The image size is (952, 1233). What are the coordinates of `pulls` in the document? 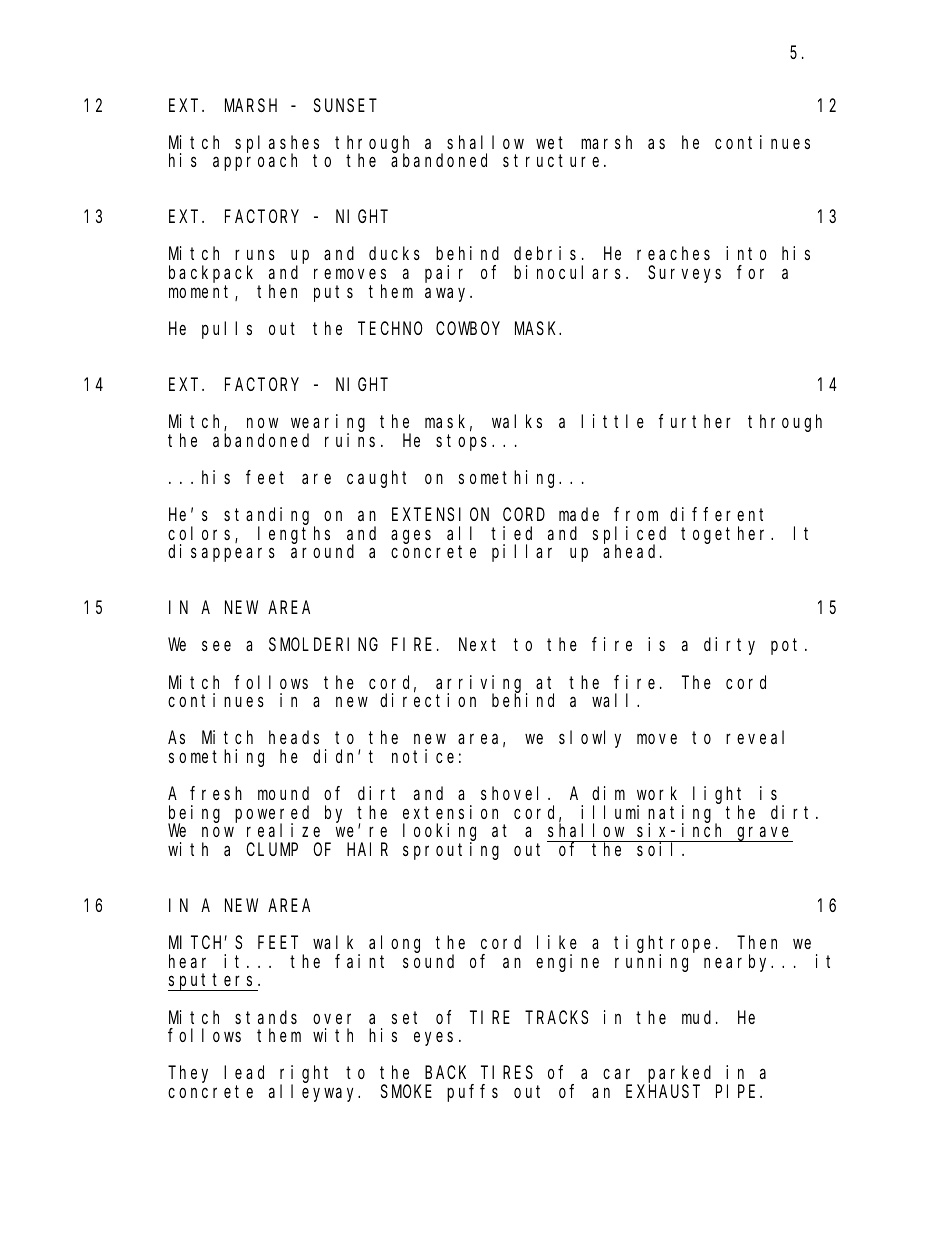 It's located at (227, 330).
